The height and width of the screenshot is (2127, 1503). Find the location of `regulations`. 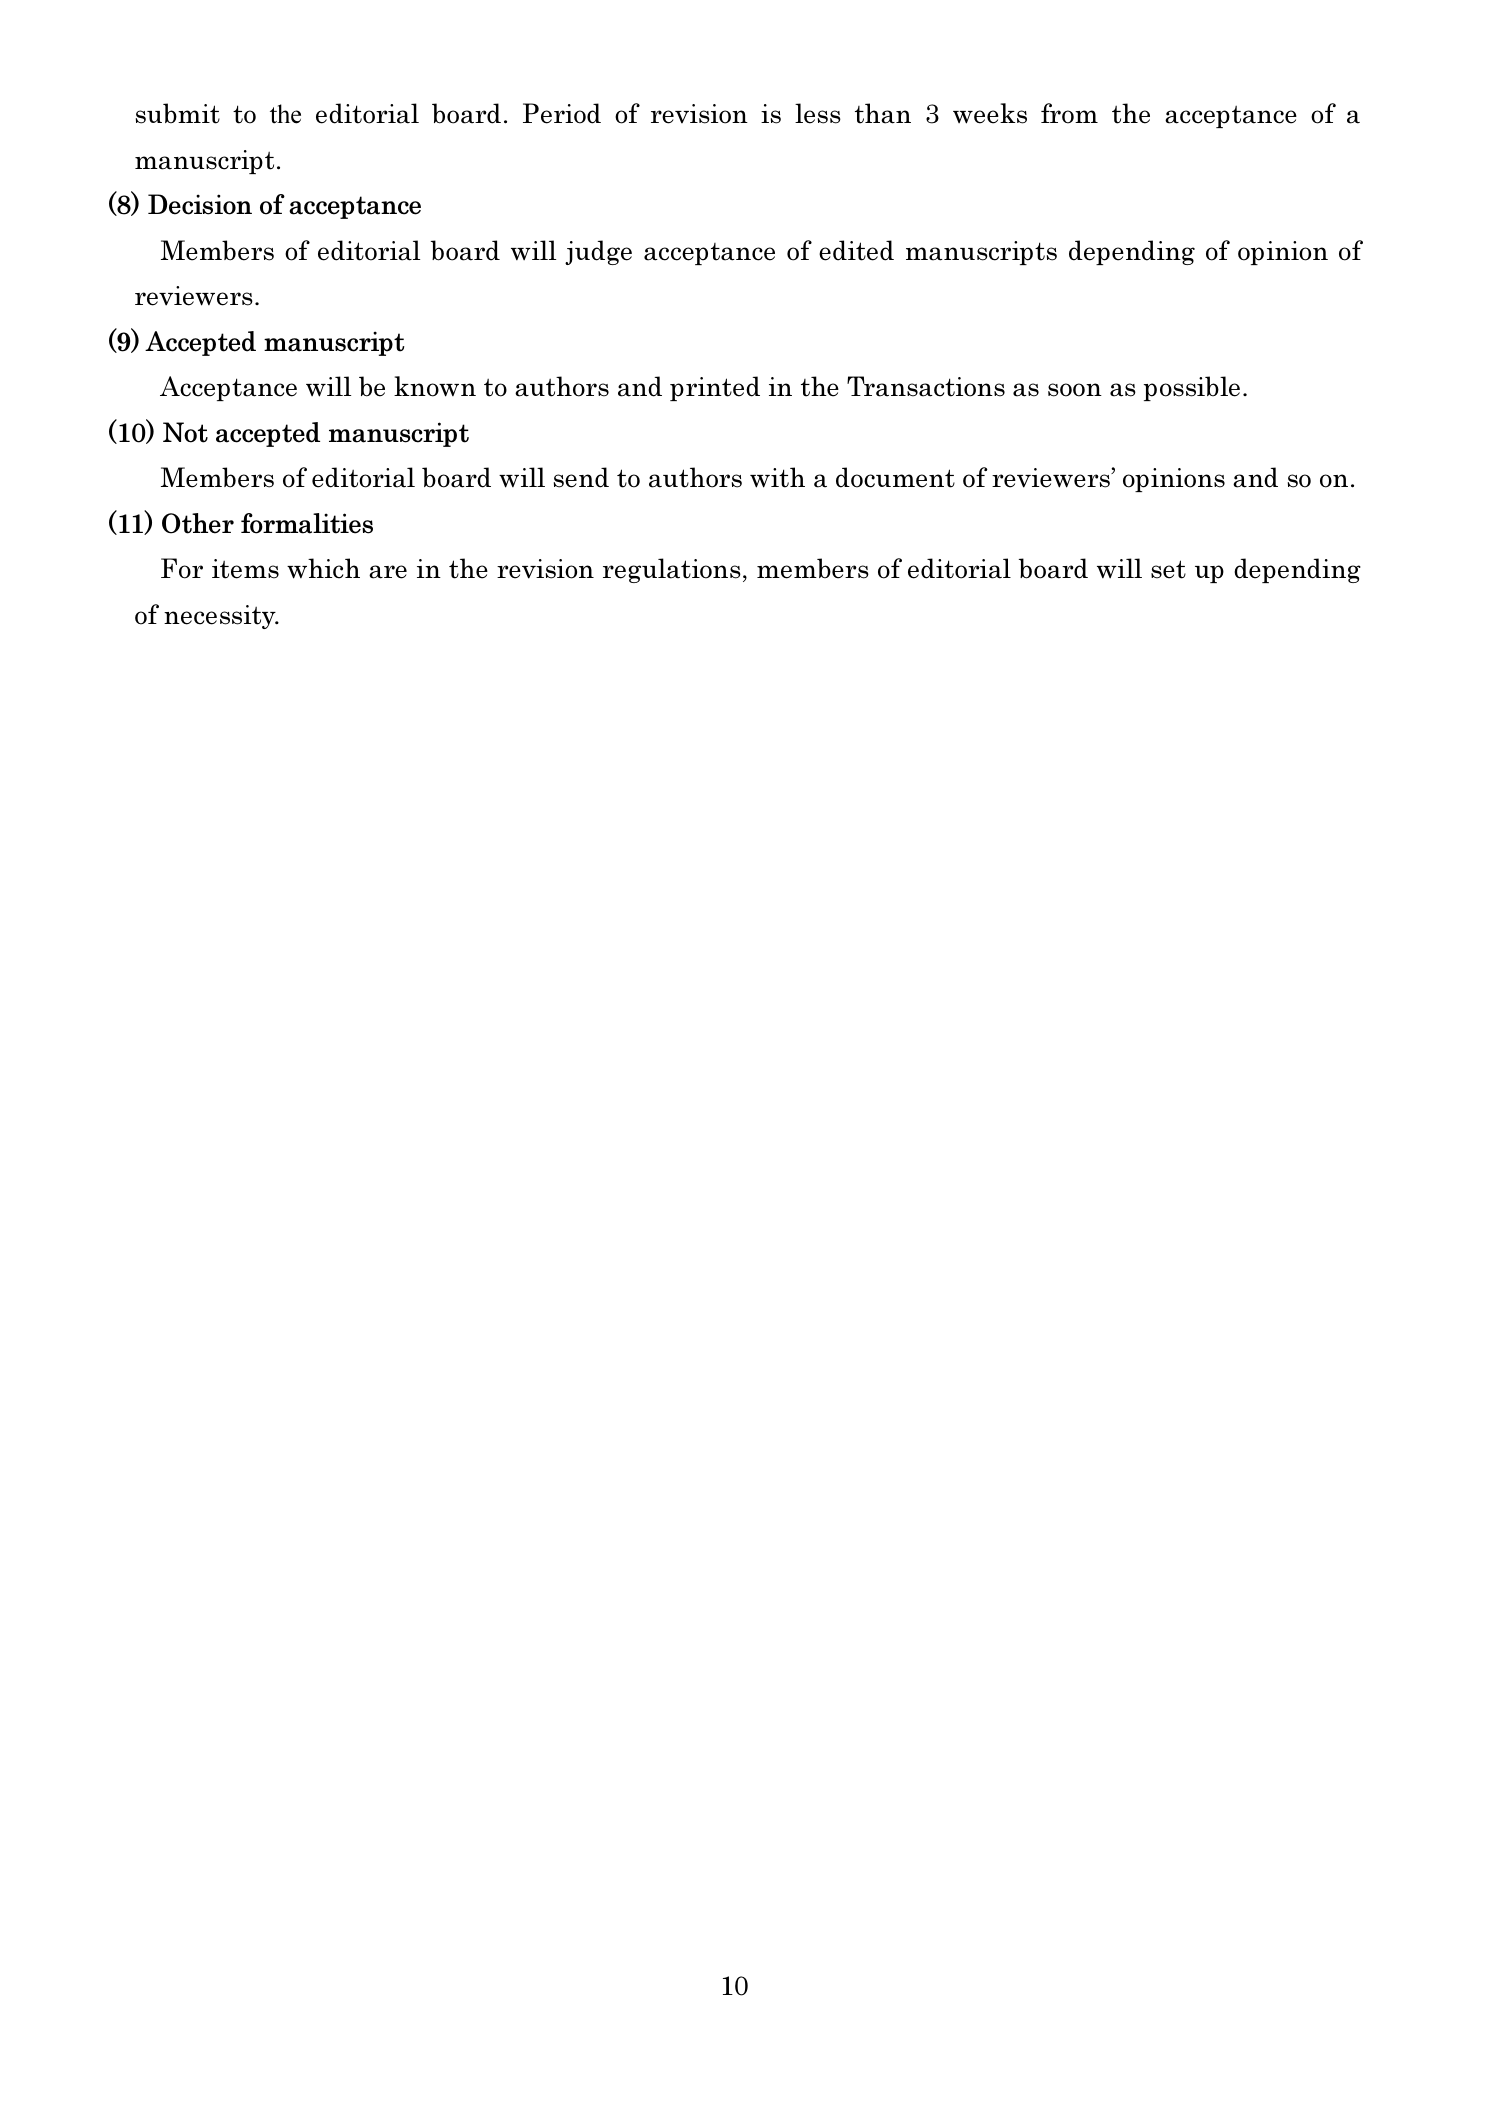

regulations is located at coordinates (672, 570).
